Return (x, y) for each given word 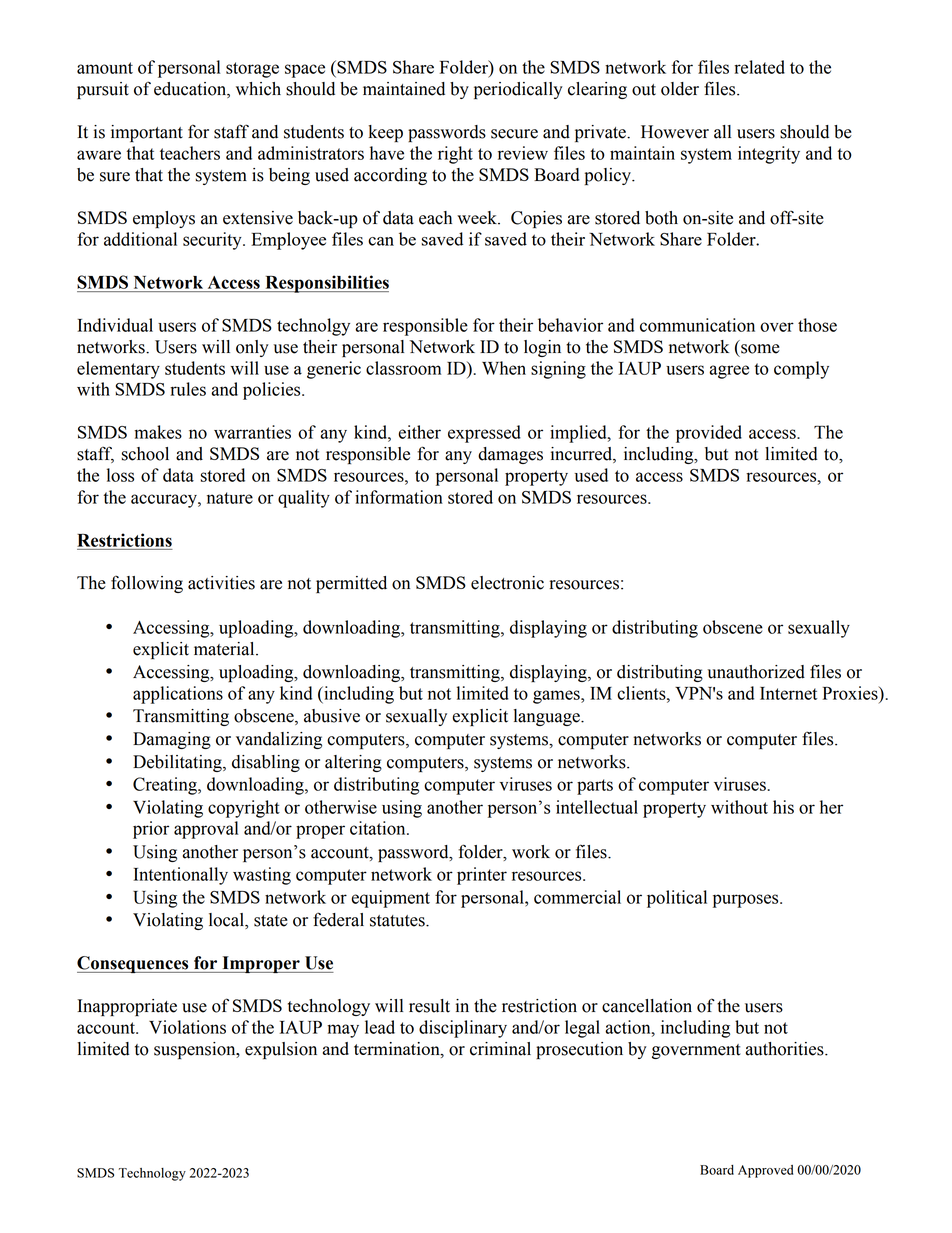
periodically (518, 90)
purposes (747, 901)
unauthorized (756, 672)
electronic (507, 583)
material (225, 649)
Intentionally (181, 876)
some (760, 349)
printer (482, 876)
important (147, 133)
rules (188, 389)
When (504, 368)
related (759, 67)
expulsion (281, 1050)
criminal (500, 1049)
